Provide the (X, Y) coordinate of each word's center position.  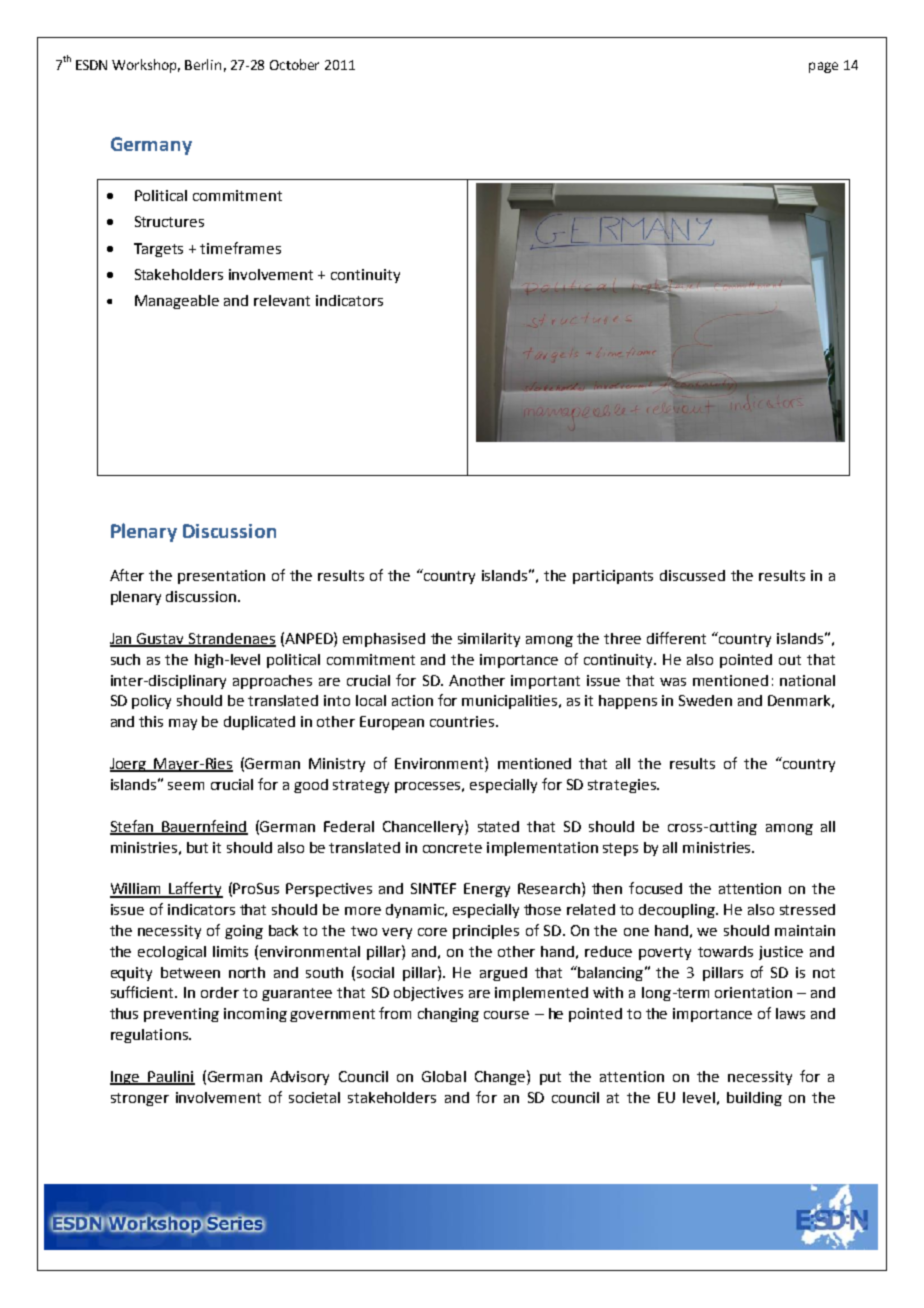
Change (500, 1078)
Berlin (203, 64)
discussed (692, 575)
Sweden (705, 700)
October (294, 64)
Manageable (177, 302)
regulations (150, 1036)
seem (186, 786)
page (823, 67)
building (754, 1099)
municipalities (511, 702)
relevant (282, 300)
